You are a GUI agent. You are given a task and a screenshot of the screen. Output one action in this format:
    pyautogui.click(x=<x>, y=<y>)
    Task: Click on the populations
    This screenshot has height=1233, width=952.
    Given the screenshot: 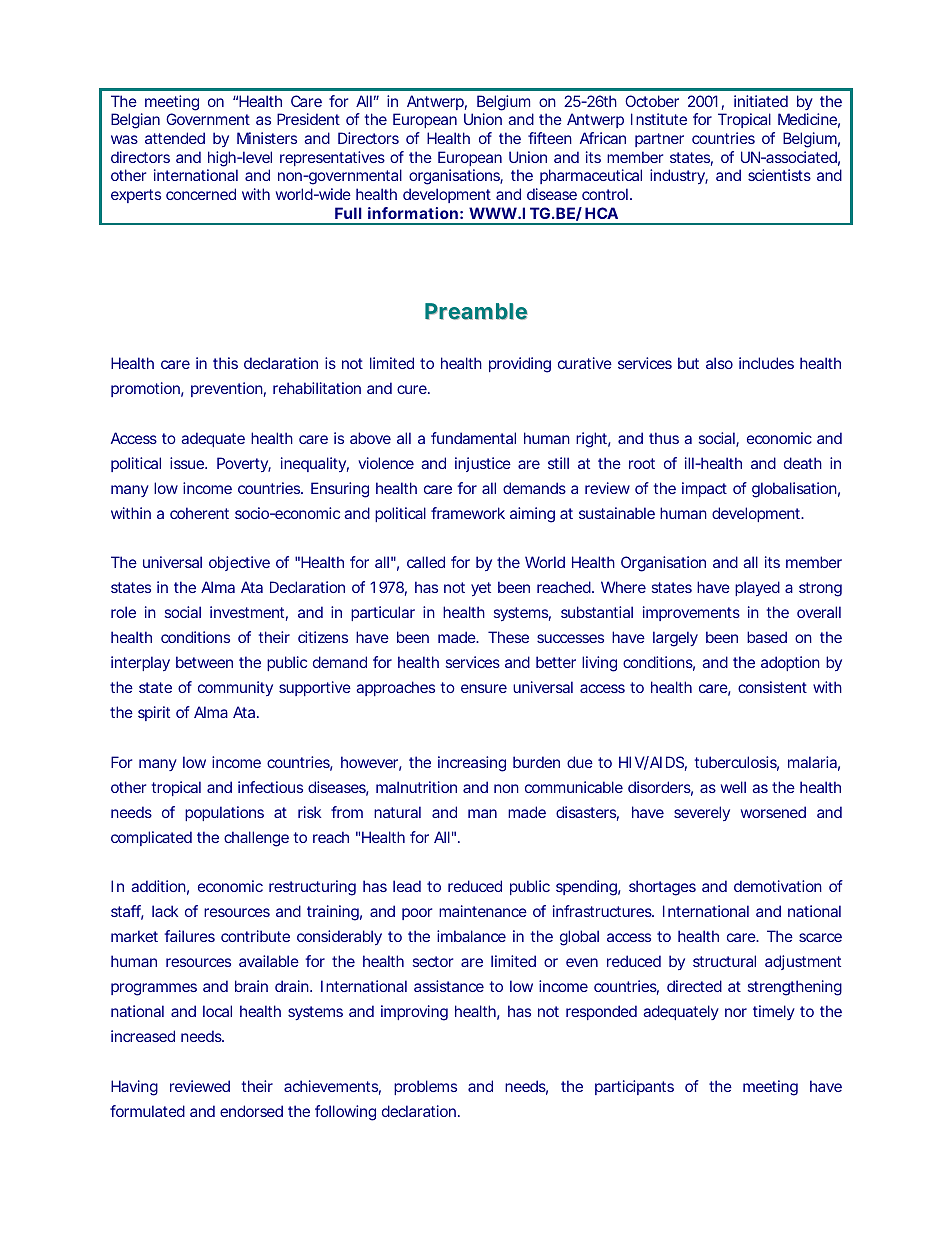 What is the action you would take?
    pyautogui.click(x=224, y=813)
